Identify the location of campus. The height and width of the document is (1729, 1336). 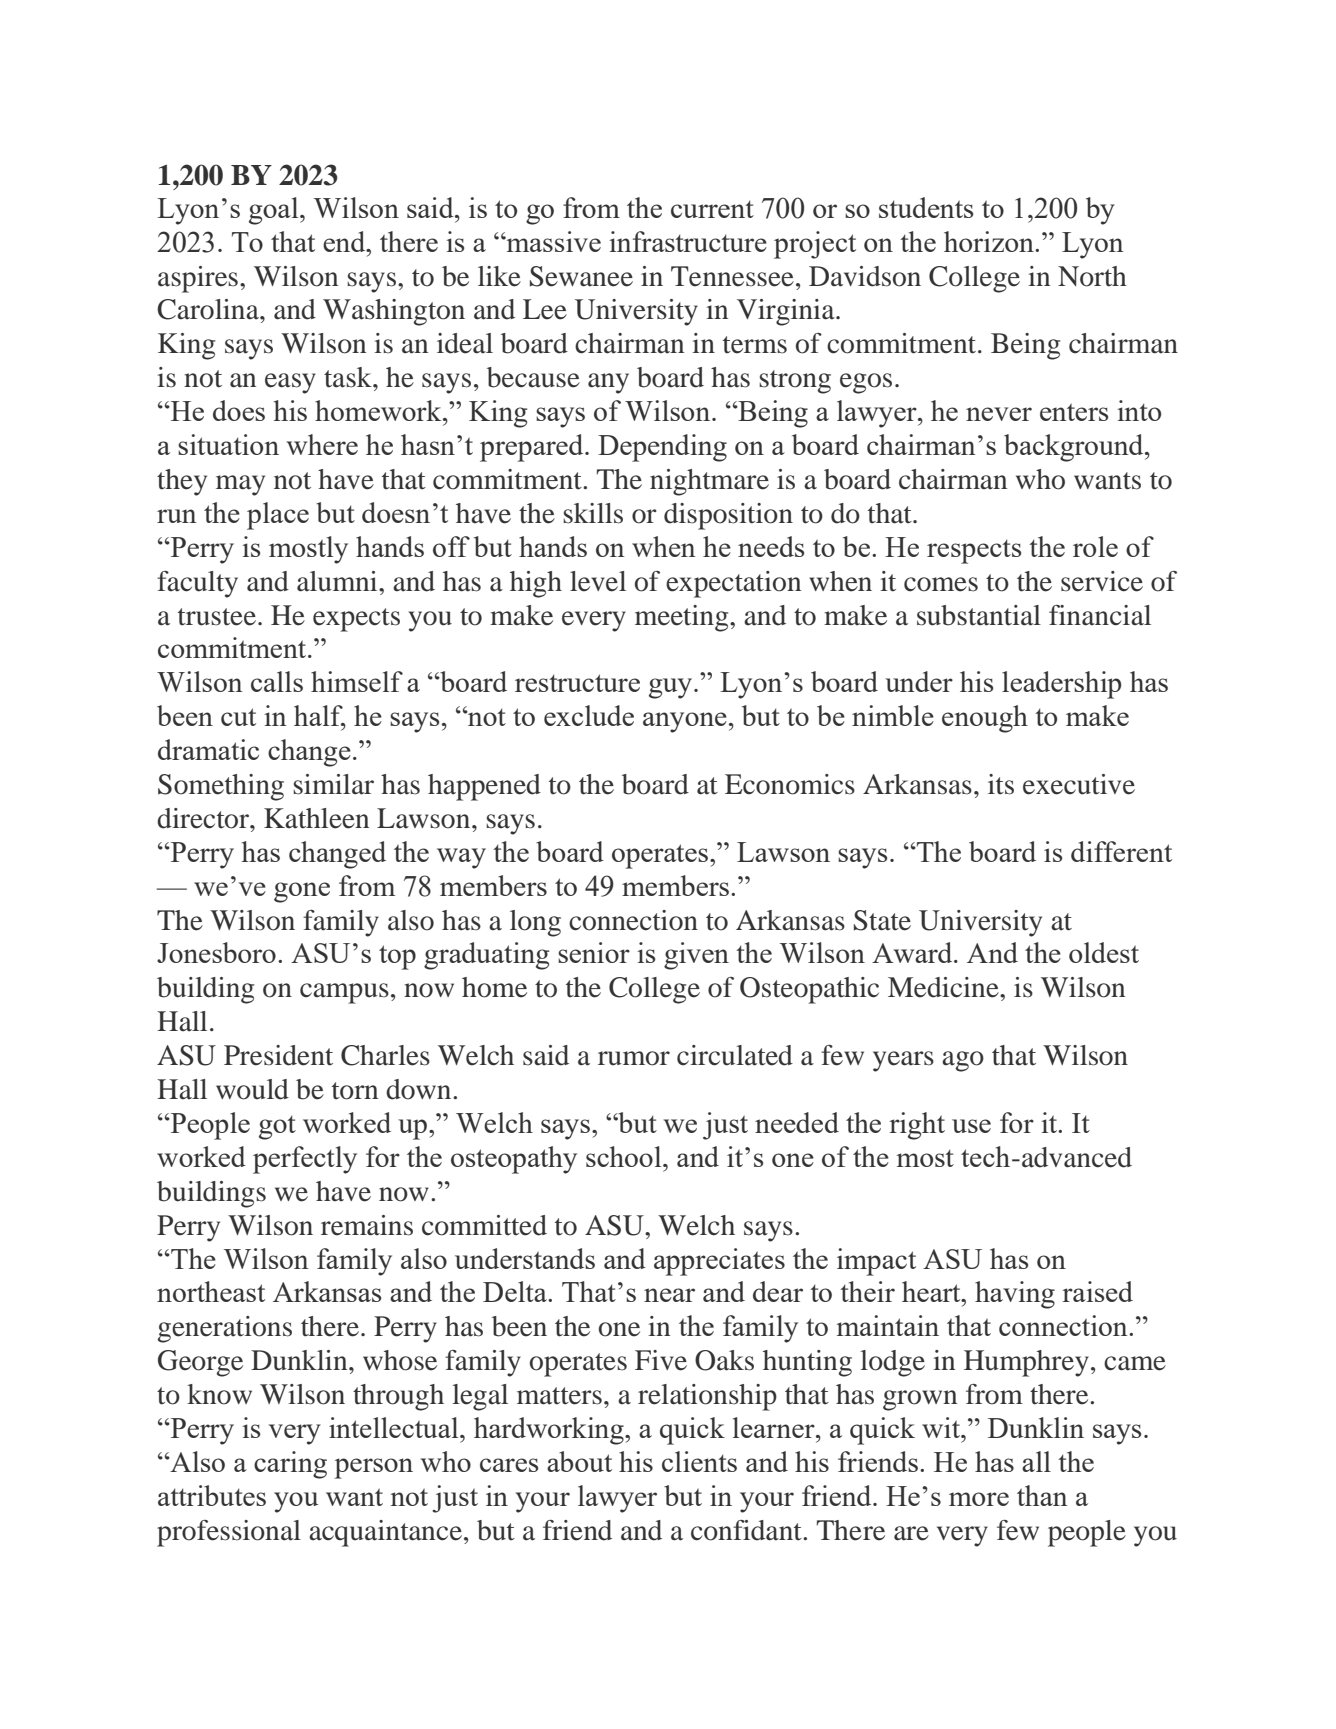
(344, 993).
